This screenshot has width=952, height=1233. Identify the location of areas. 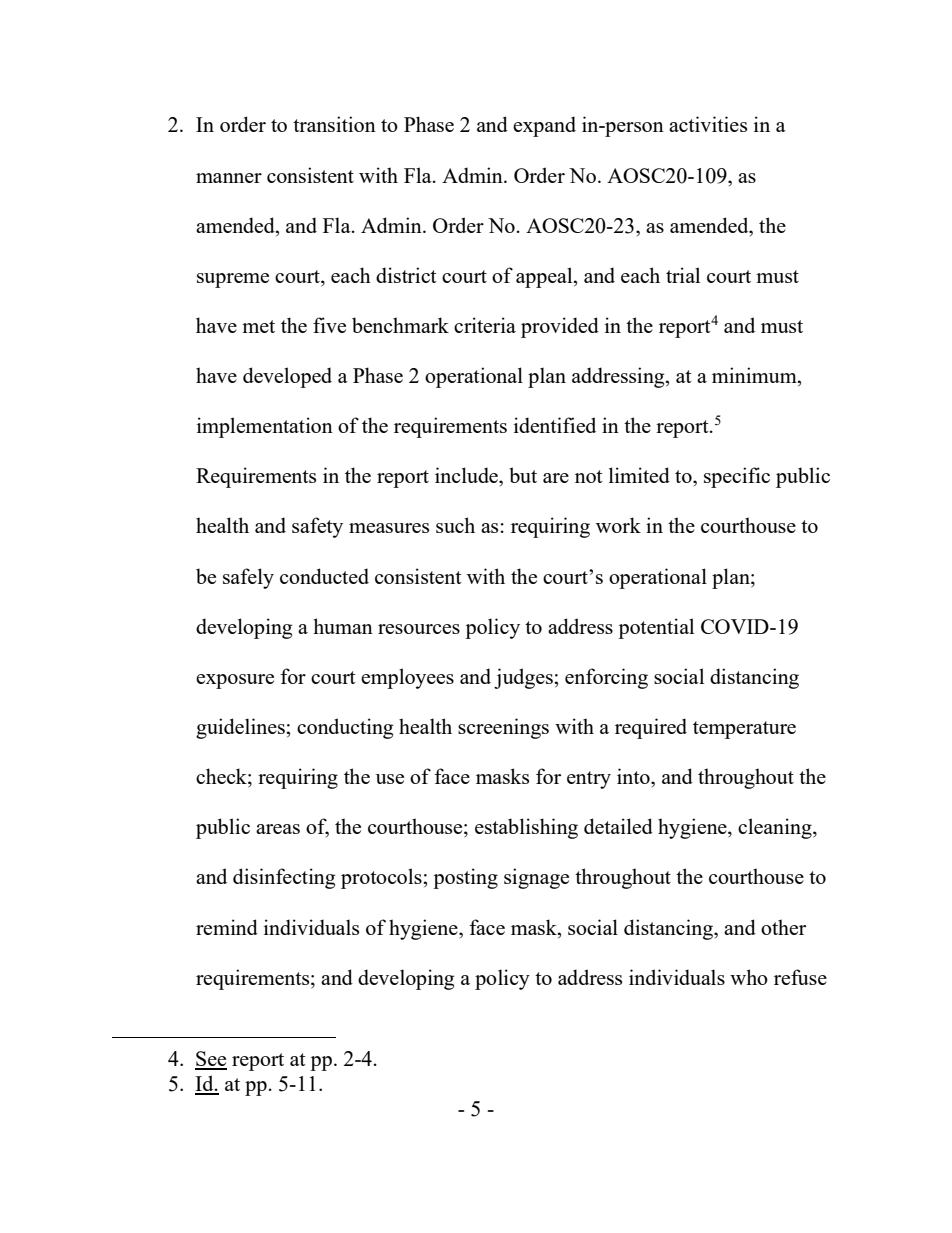
(278, 829).
